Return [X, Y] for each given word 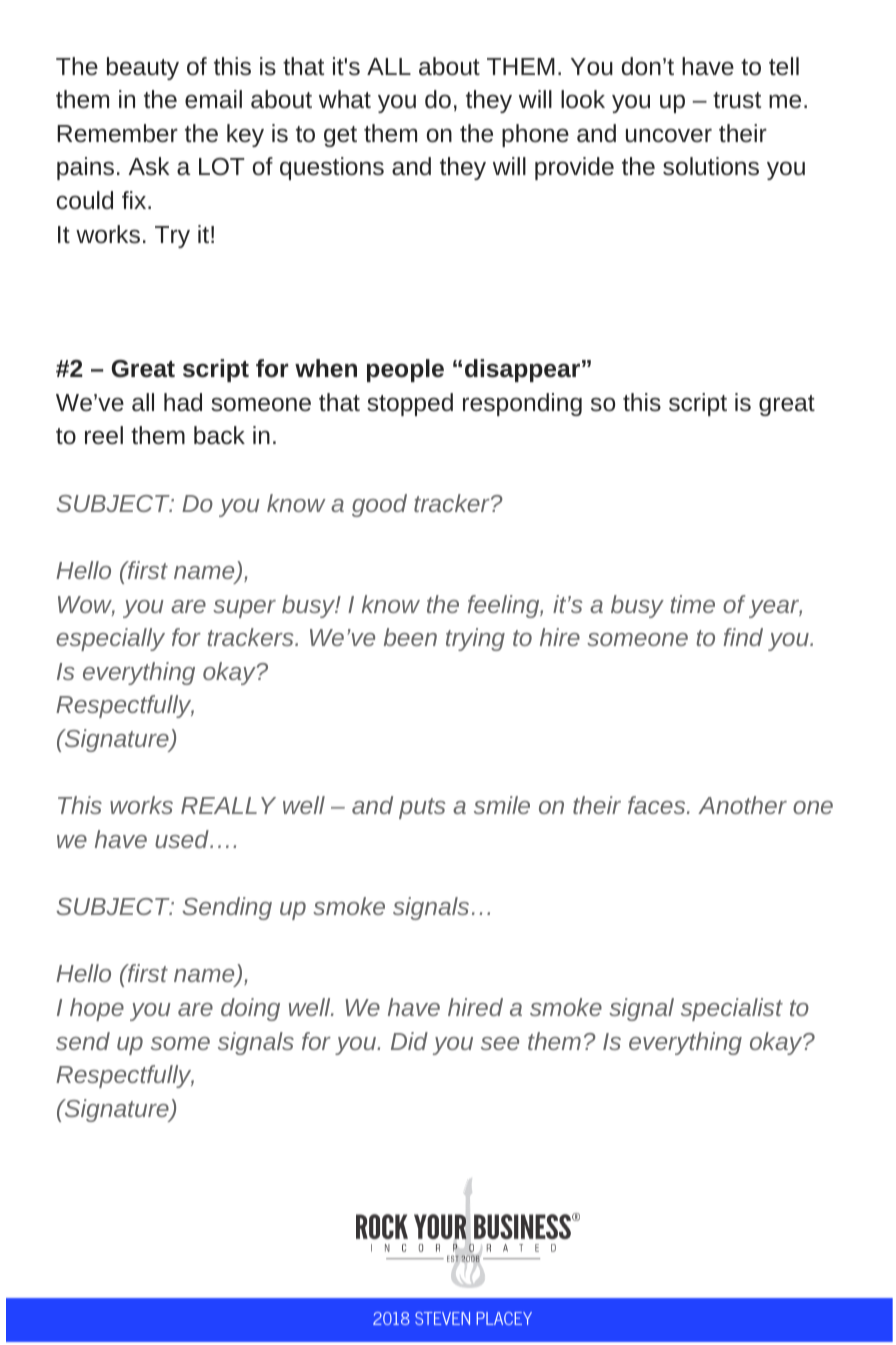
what [345, 99]
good [379, 505]
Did [409, 1041]
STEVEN [442, 1318]
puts [422, 808]
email [213, 99]
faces [658, 805]
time [692, 604]
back [219, 435]
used [183, 839]
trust [737, 100]
